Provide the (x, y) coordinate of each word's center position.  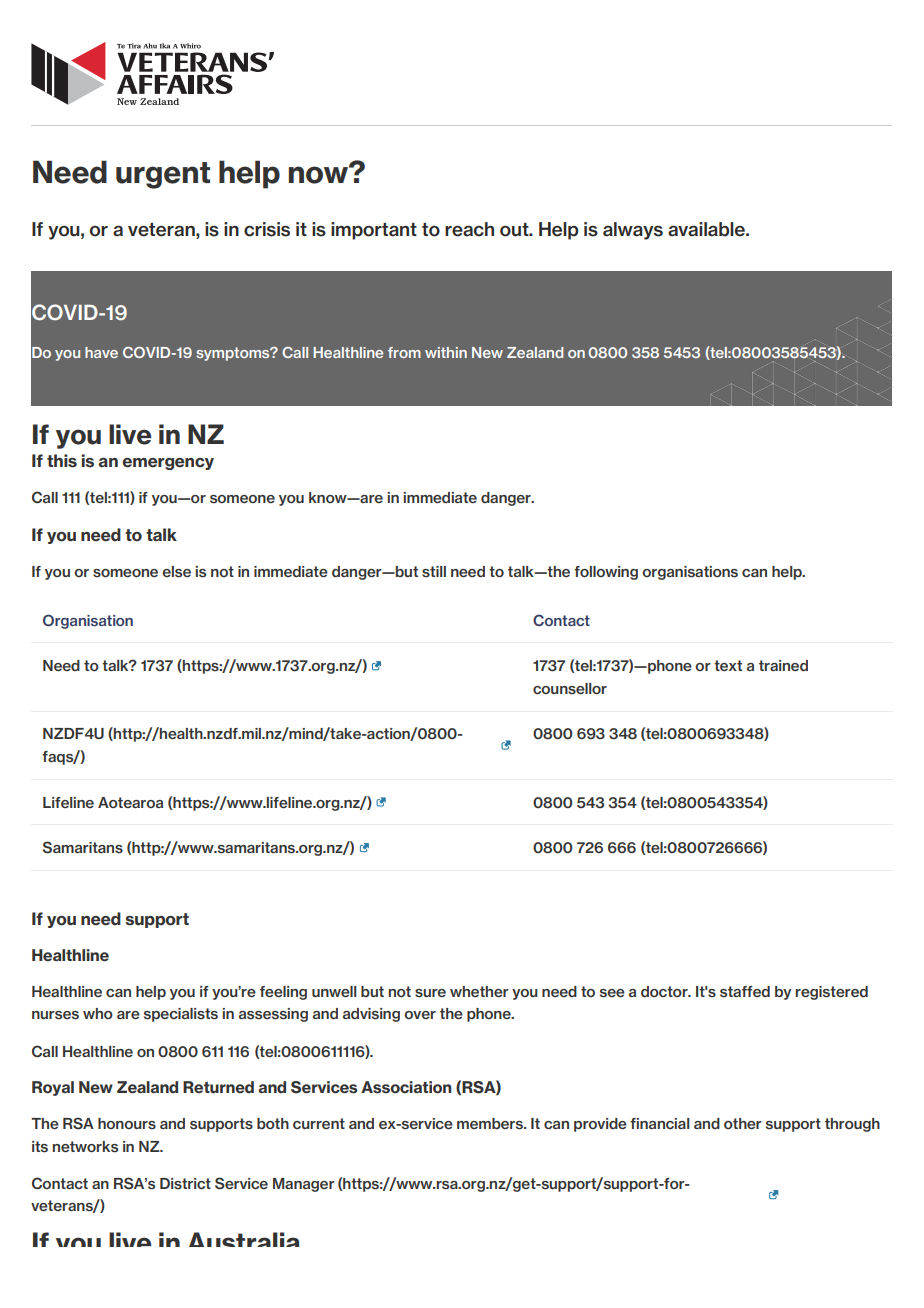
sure (430, 993)
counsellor (570, 689)
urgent (163, 175)
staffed (745, 992)
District (185, 1184)
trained (783, 666)
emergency (168, 464)
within (446, 352)
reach (469, 229)
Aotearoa (130, 802)
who (98, 1013)
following (606, 573)
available (707, 229)
